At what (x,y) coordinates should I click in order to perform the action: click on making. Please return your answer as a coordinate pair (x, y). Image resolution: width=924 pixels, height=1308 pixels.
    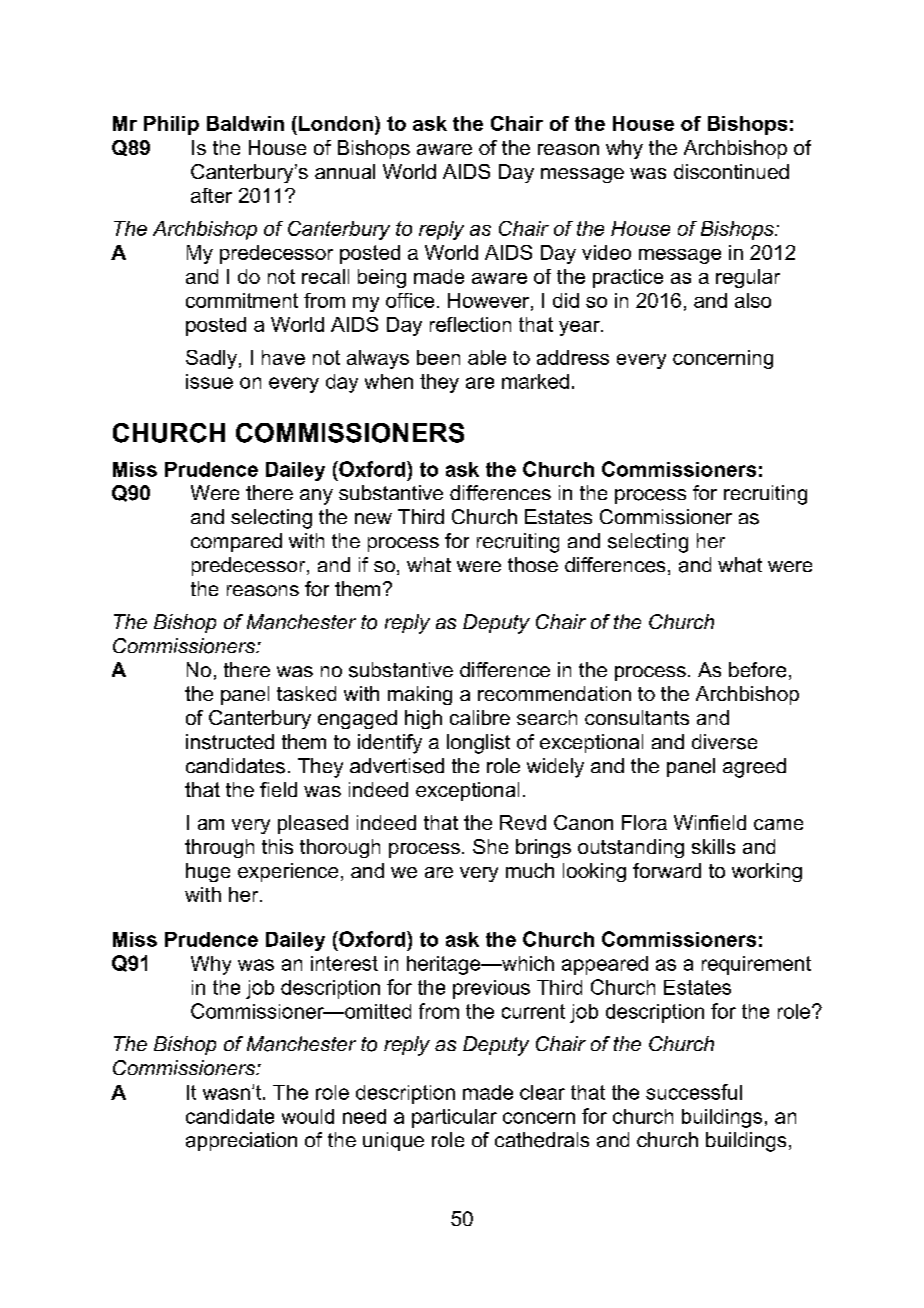
    Looking at the image, I should click on (420, 695).
